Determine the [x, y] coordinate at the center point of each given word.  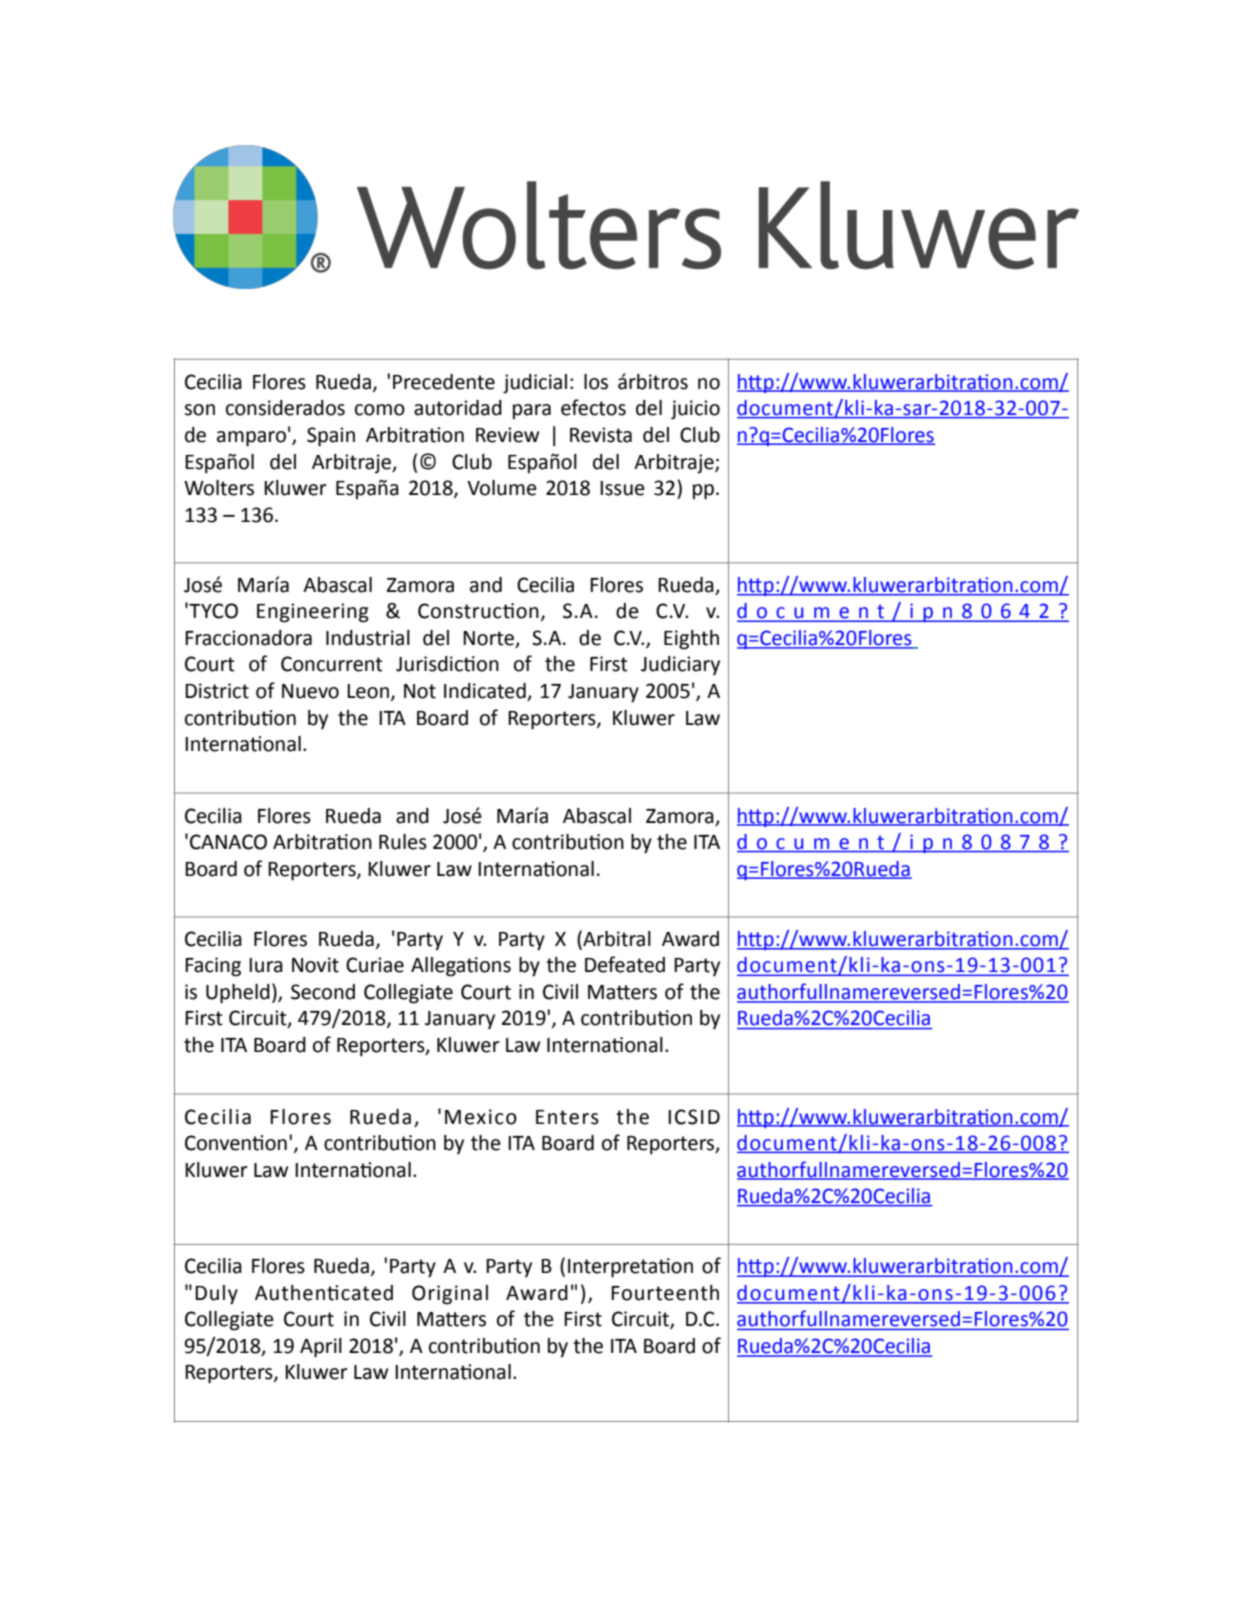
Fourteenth [665, 1293]
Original [450, 1295]
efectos [593, 407]
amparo [251, 439]
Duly [216, 1295]
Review [507, 435]
